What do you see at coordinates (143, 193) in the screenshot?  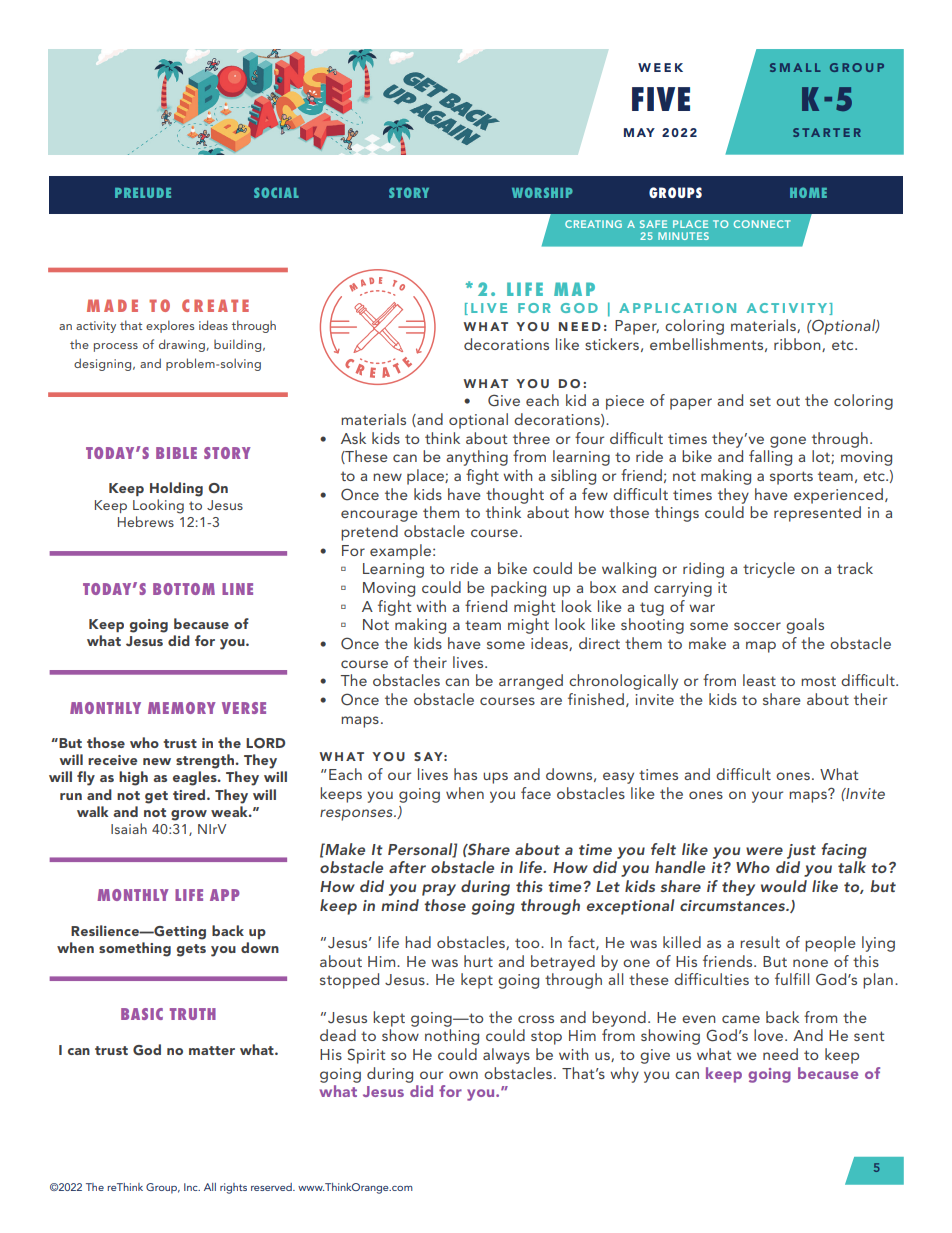 I see `PRELUDE` at bounding box center [143, 193].
